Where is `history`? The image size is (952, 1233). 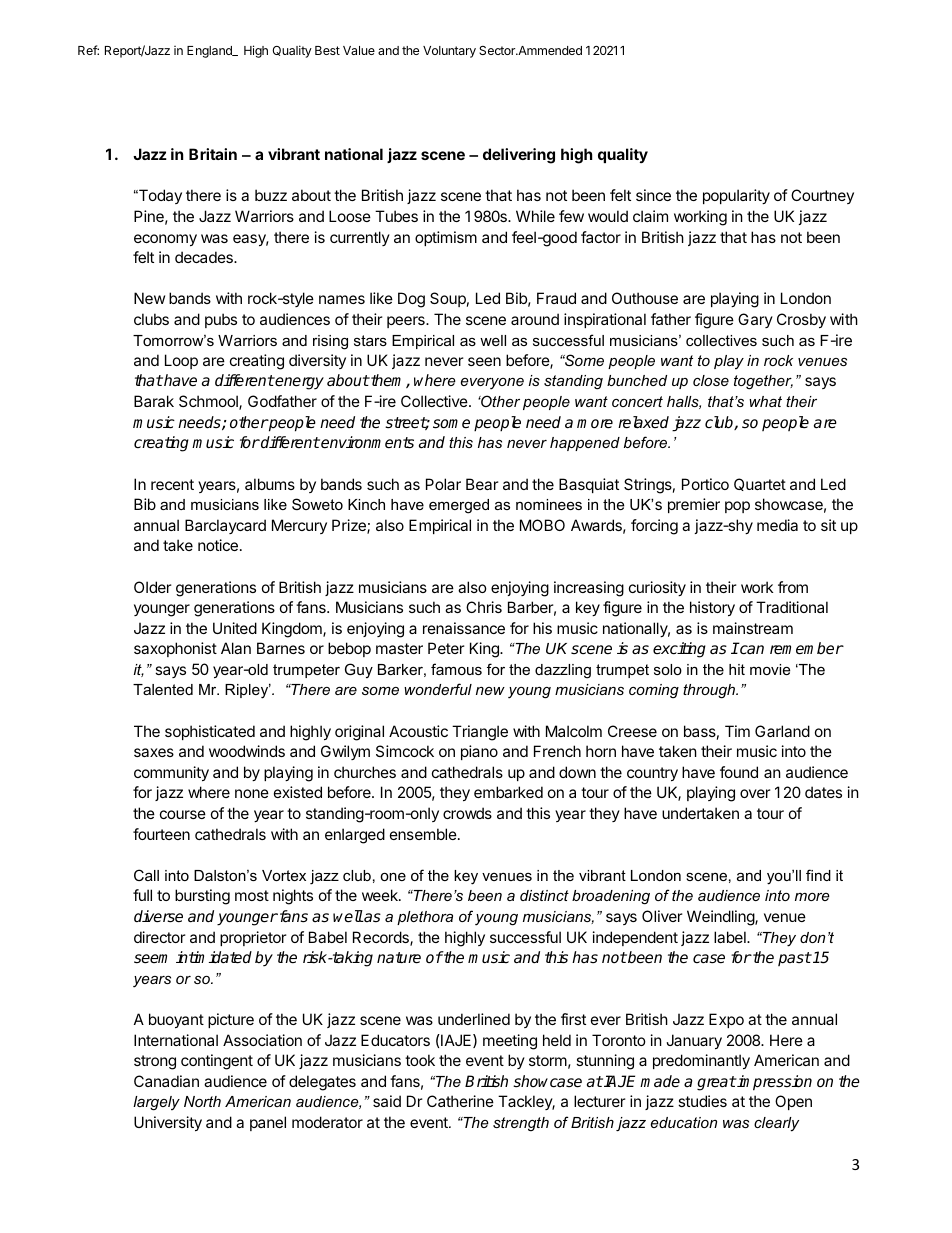
history is located at coordinates (712, 608).
